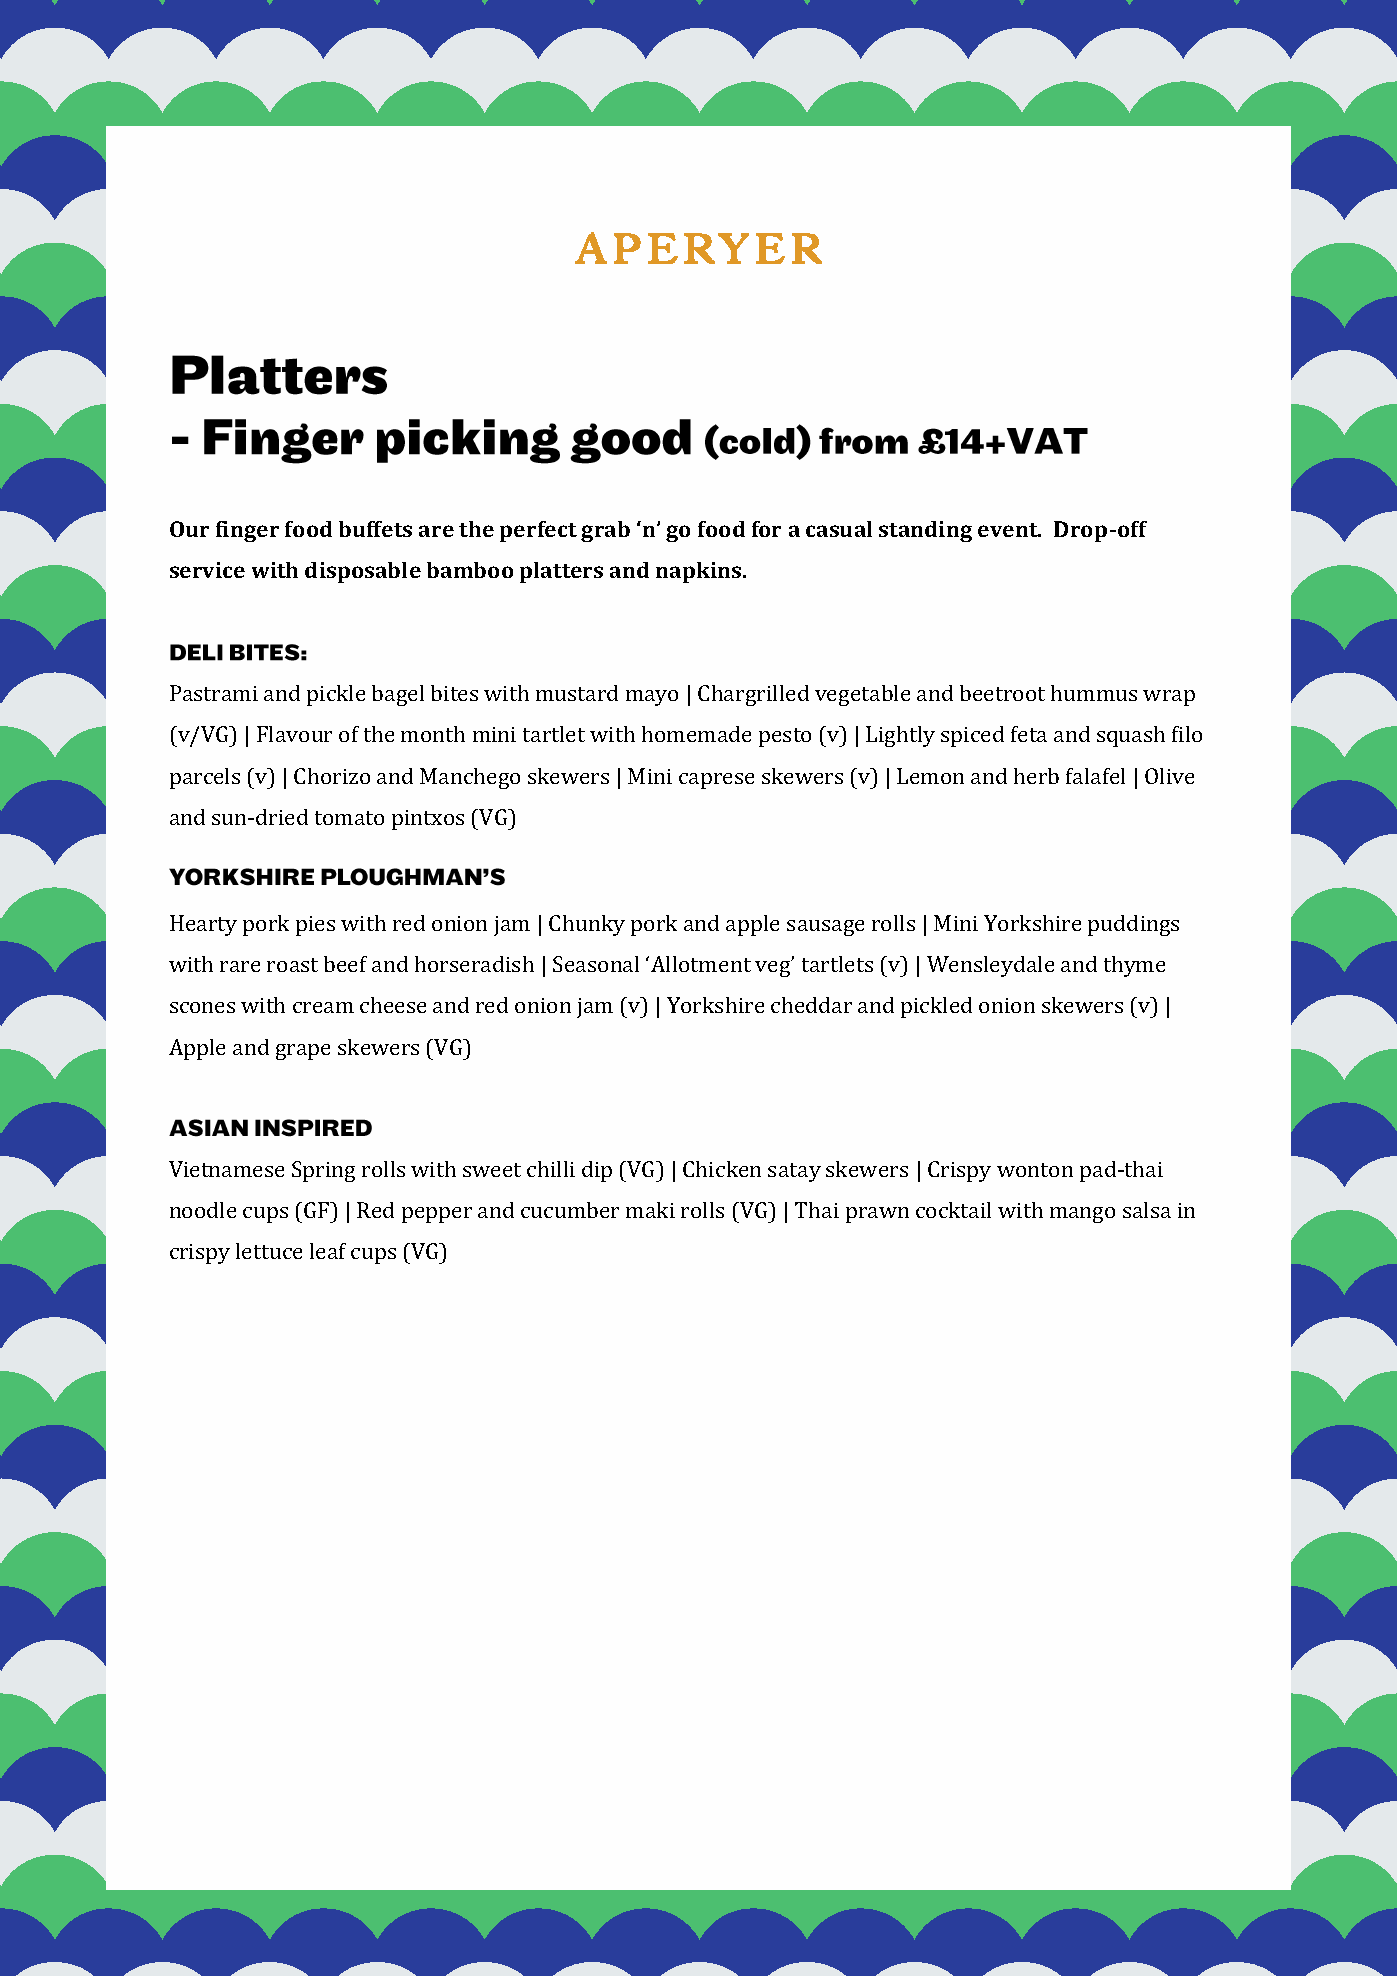 The width and height of the screenshot is (1397, 1976). I want to click on maki, so click(650, 1210).
